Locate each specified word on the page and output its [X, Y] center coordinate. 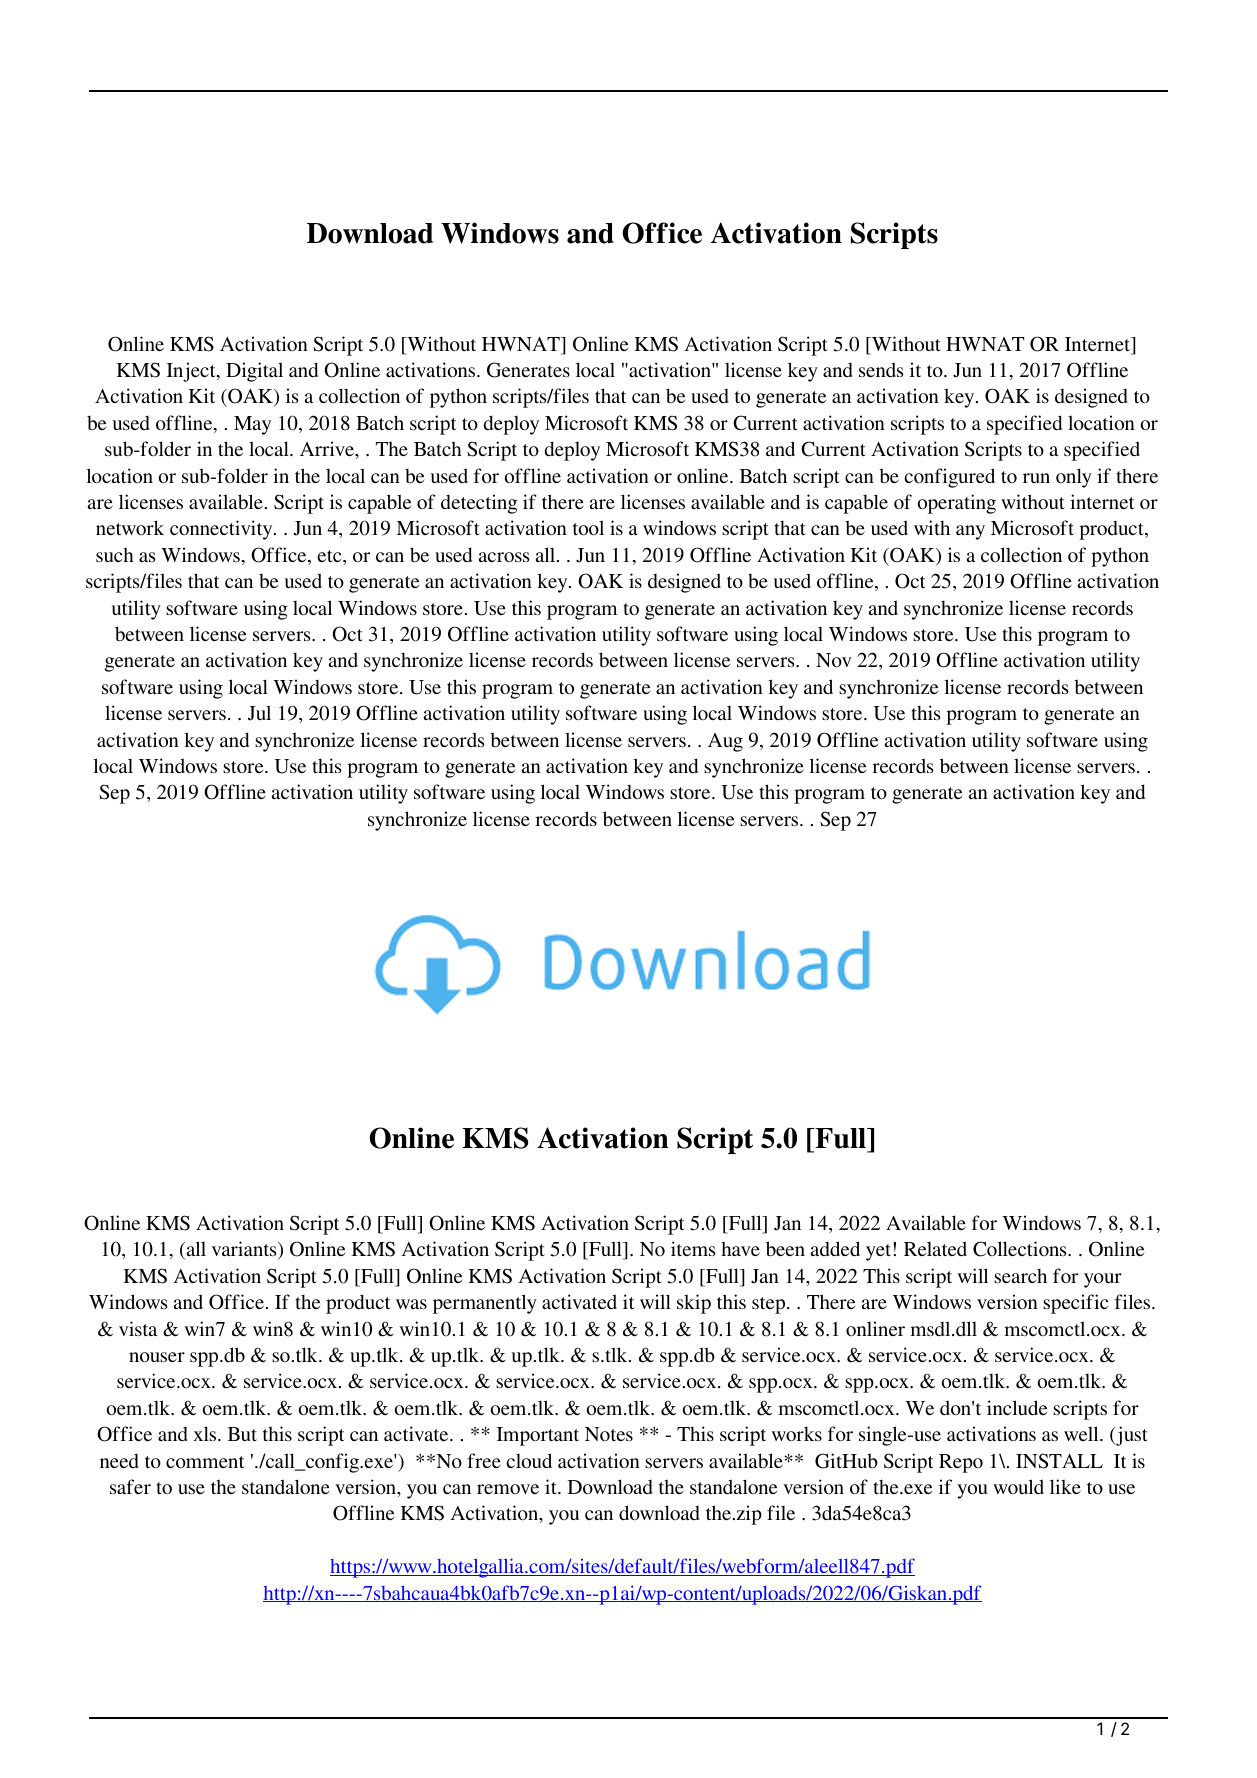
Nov [834, 660]
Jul [259, 713]
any [970, 532]
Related [935, 1248]
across [504, 557]
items [693, 1248]
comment [205, 1462]
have [740, 1248]
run [1036, 478]
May [252, 425]
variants [245, 1250]
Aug [725, 742]
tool [588, 527]
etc [330, 556]
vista [138, 1328]
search [1020, 1275]
